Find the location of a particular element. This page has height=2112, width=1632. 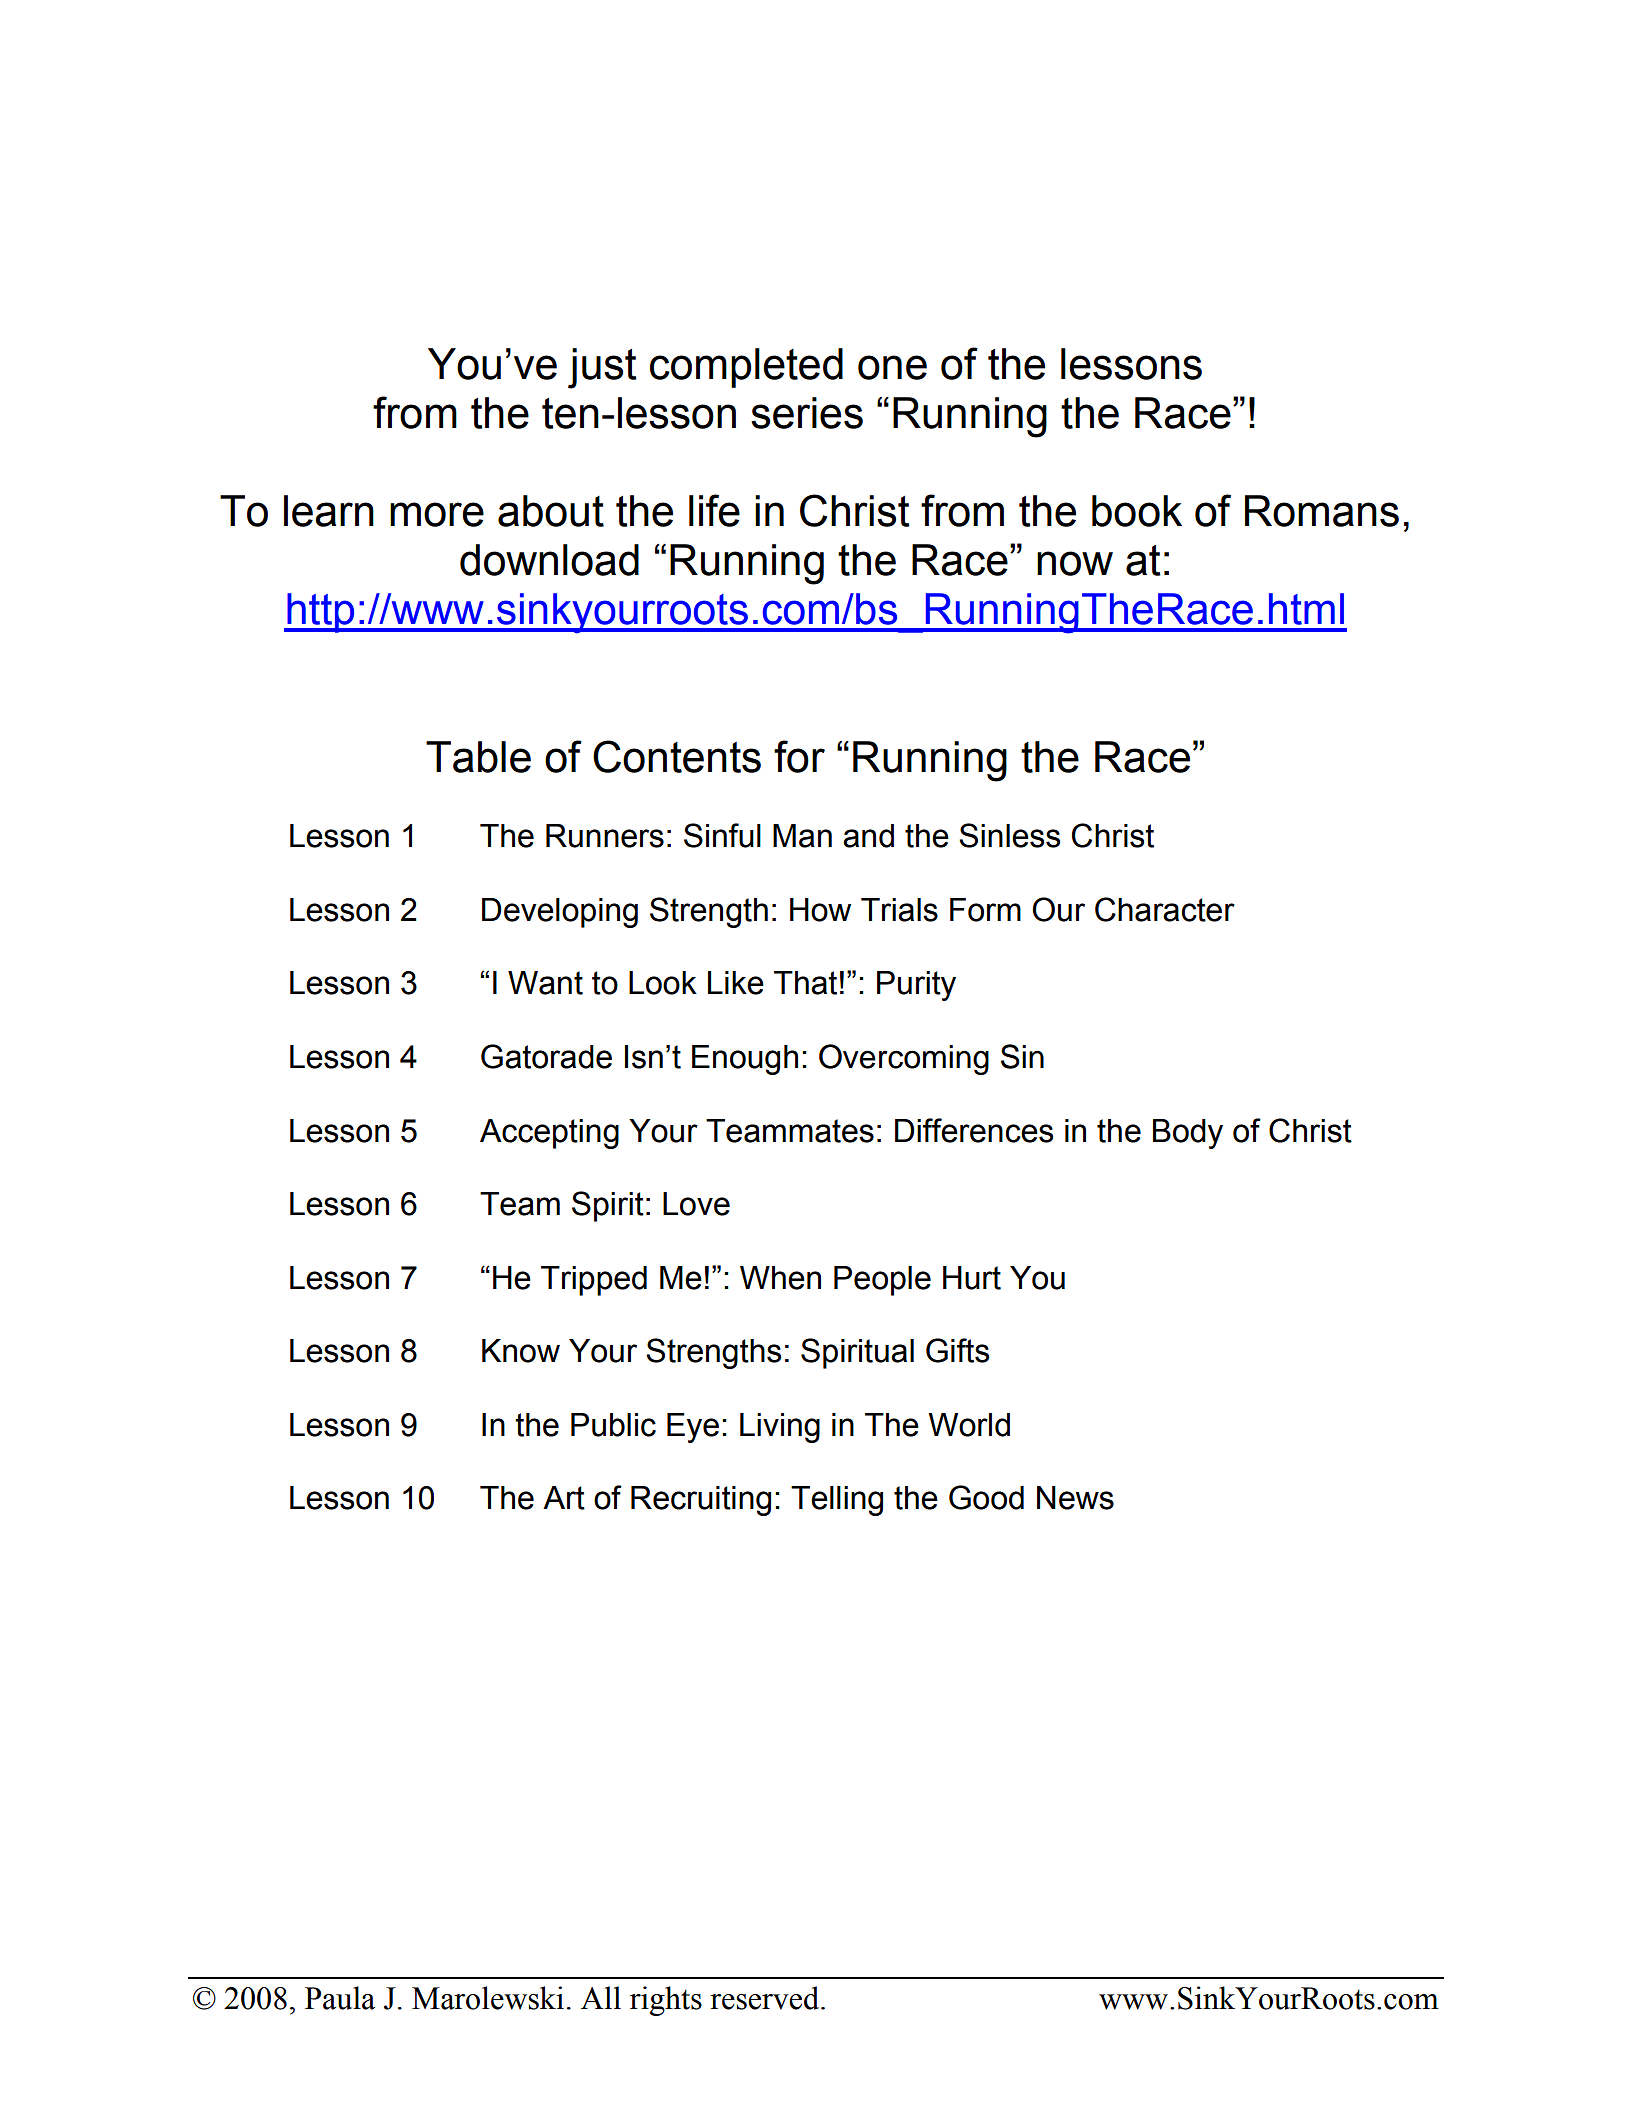

News is located at coordinates (1075, 1498).
